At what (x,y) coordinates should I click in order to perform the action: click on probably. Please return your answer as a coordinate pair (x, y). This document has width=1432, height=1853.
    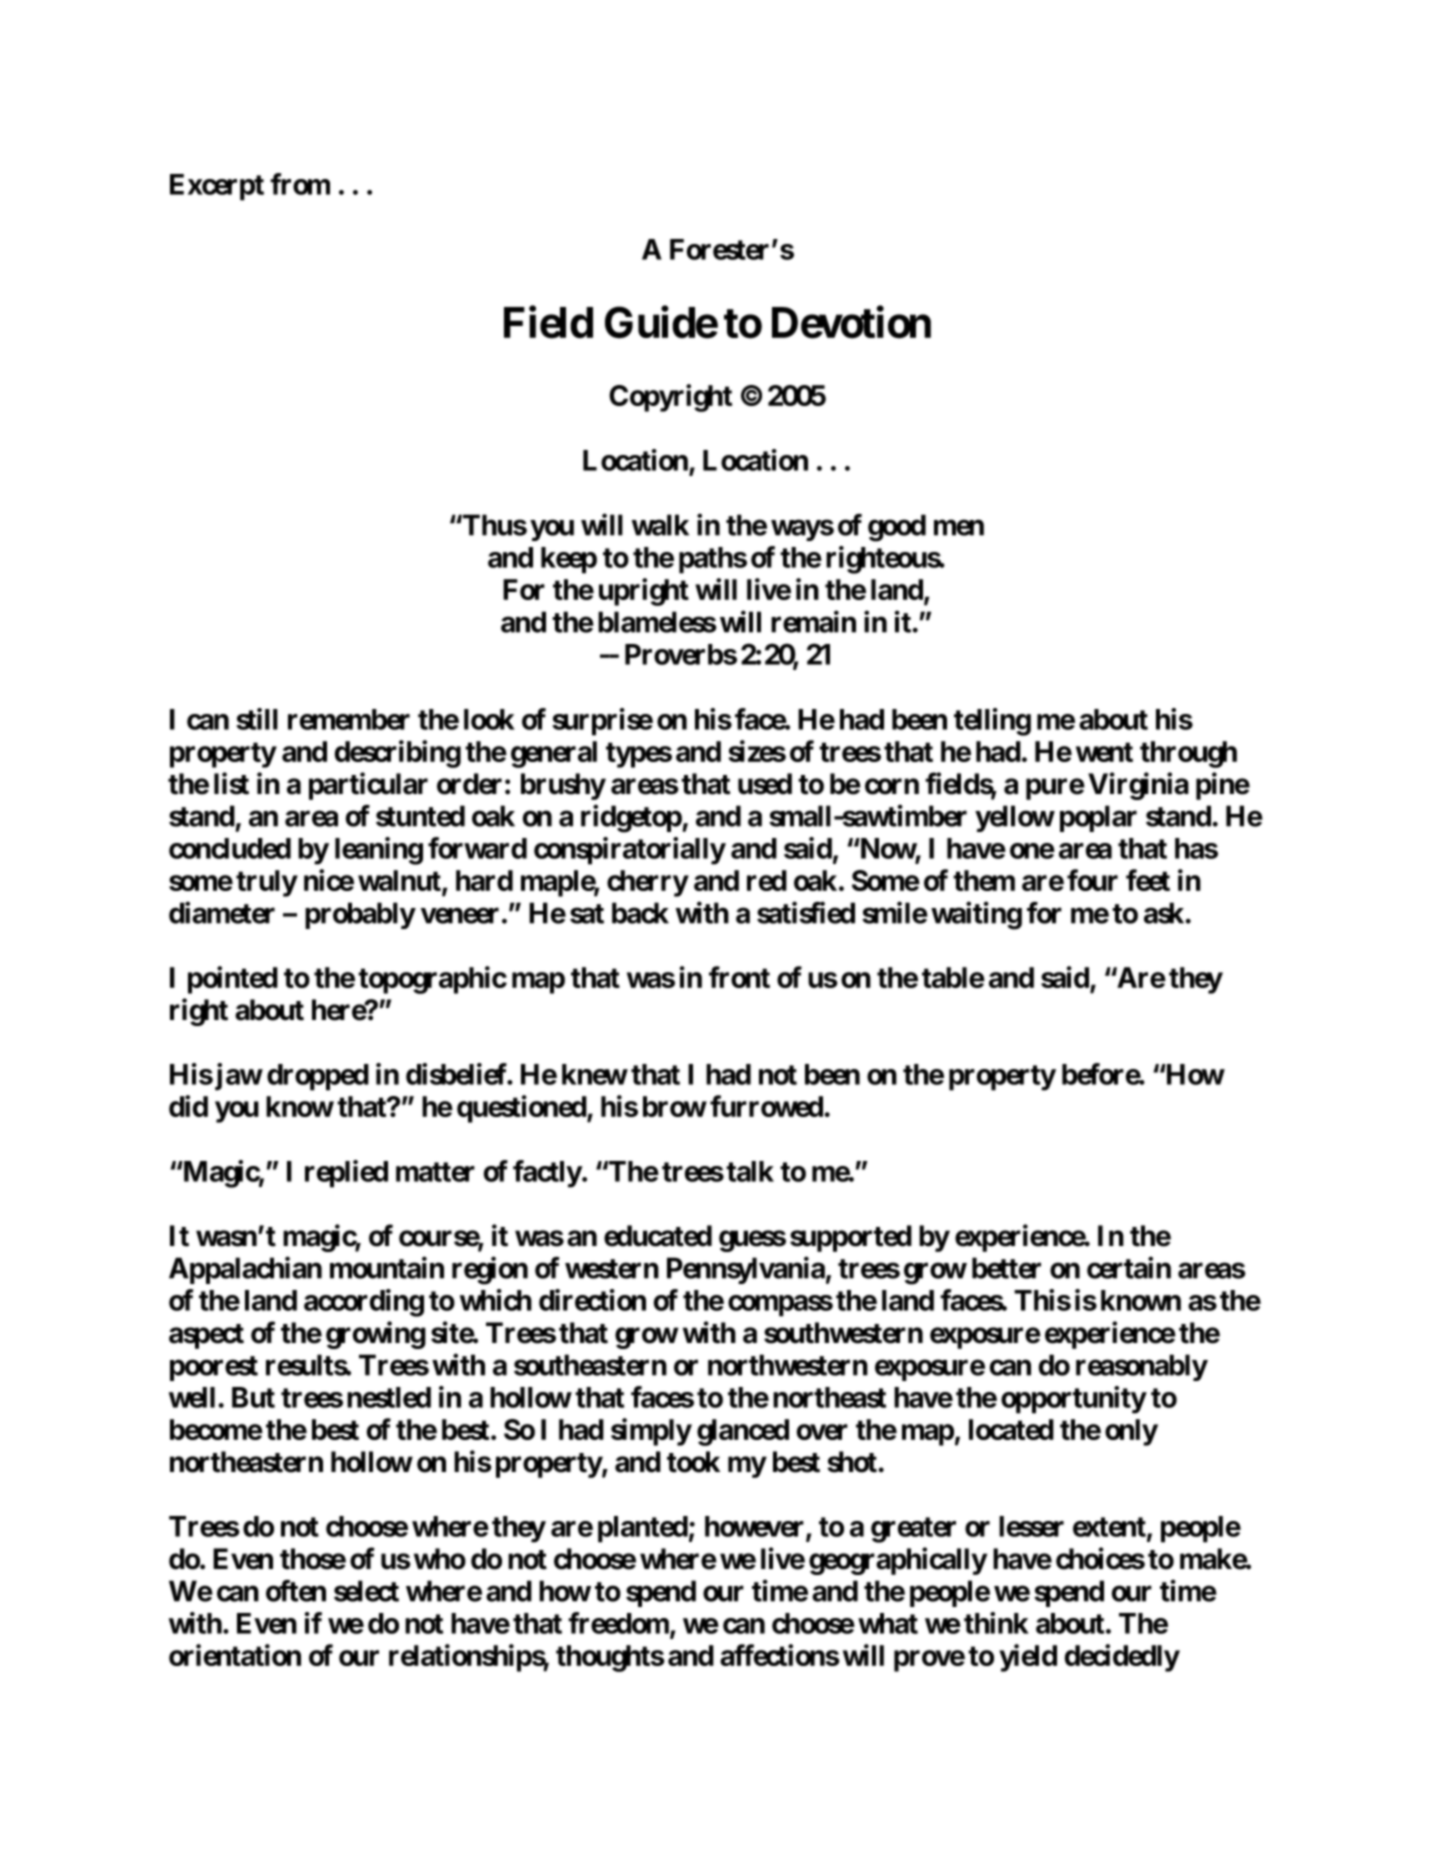
    Looking at the image, I should click on (360, 915).
